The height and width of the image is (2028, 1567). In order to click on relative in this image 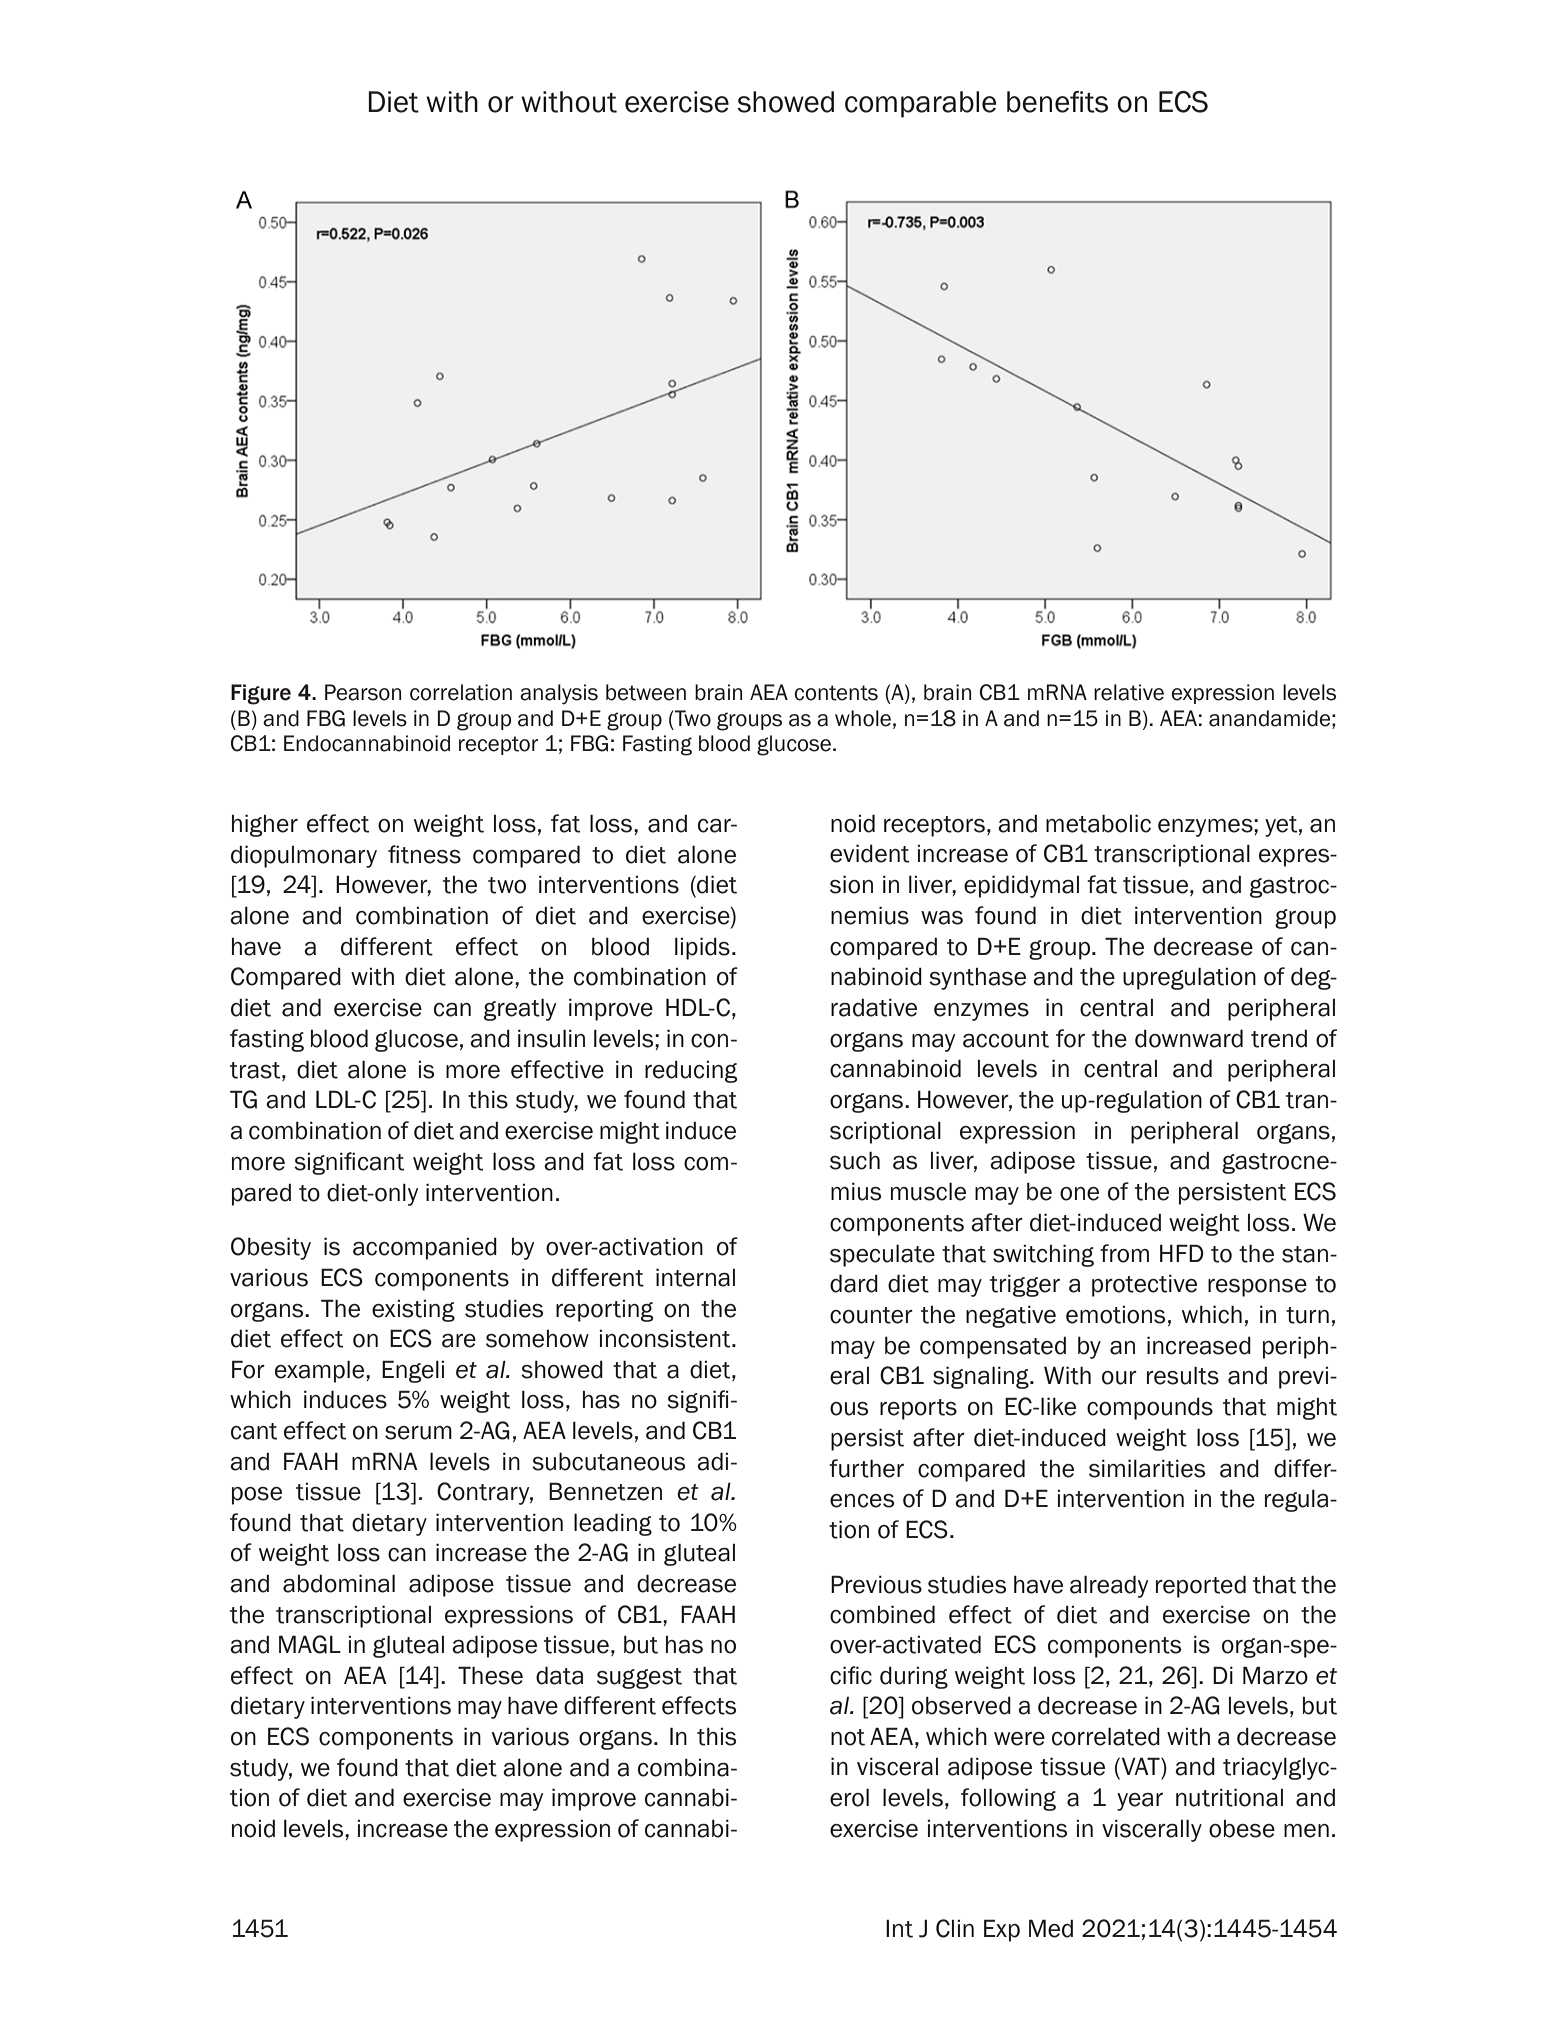, I will do `click(1129, 692)`.
